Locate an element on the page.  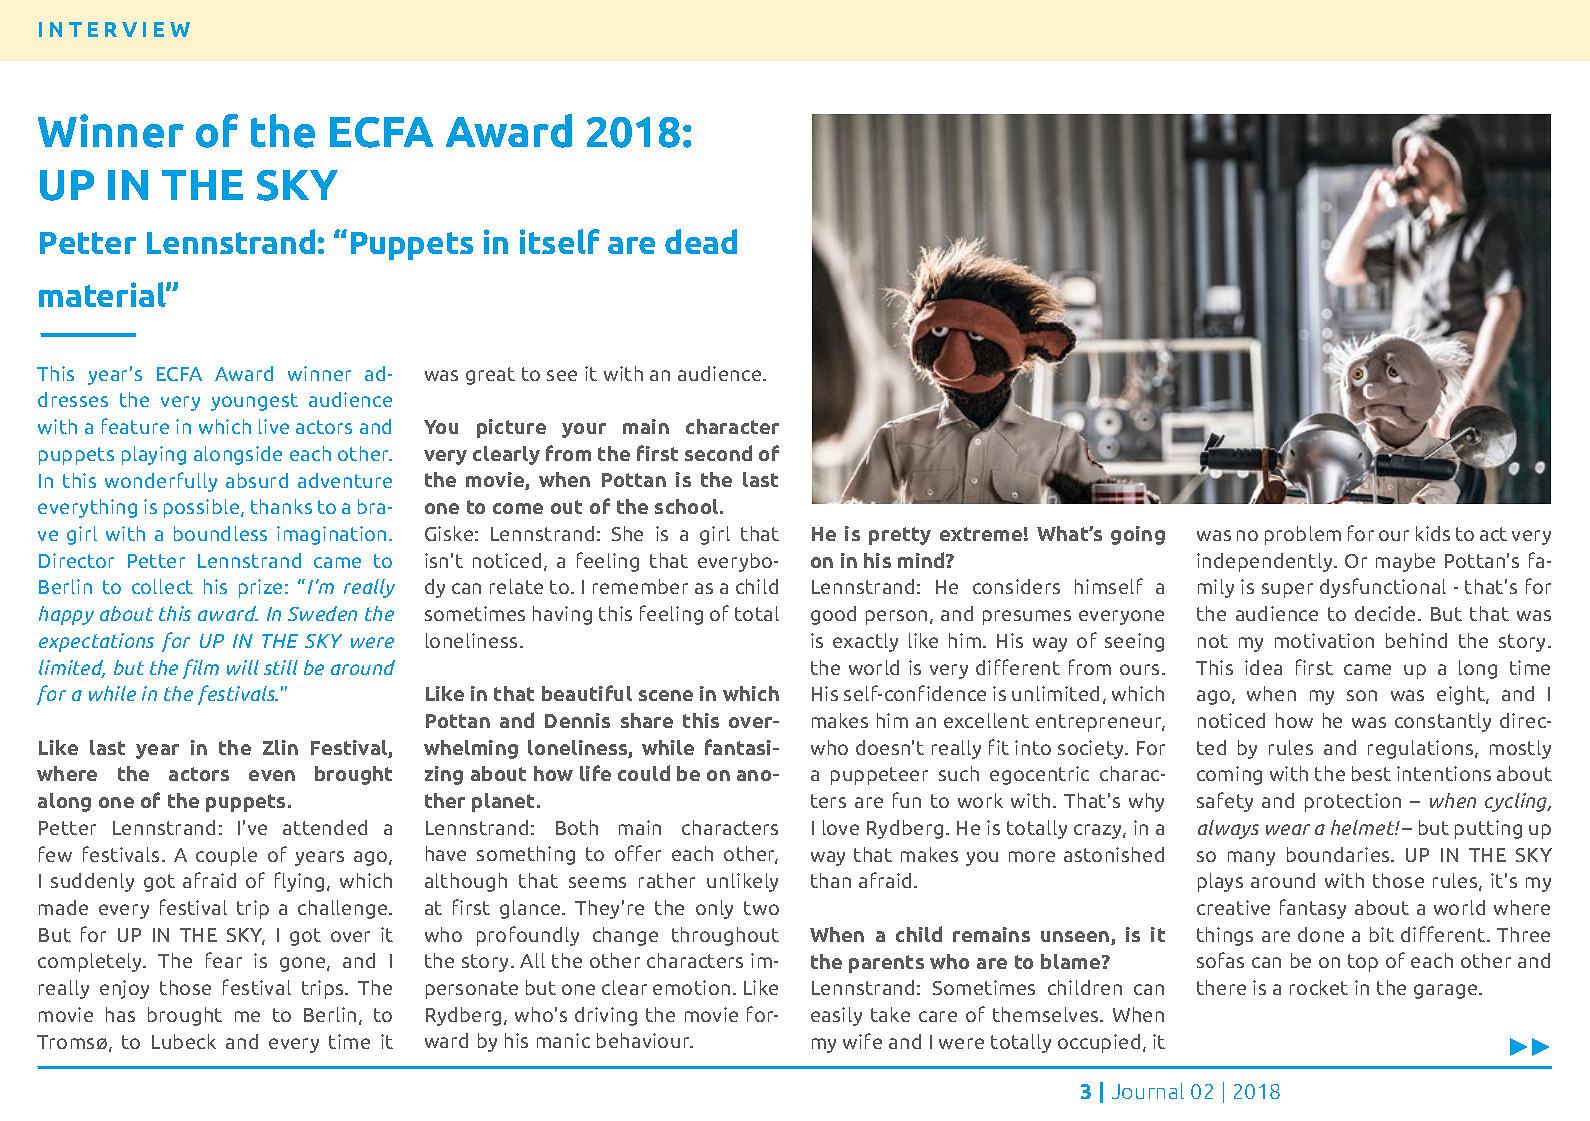
dead is located at coordinates (701, 241).
